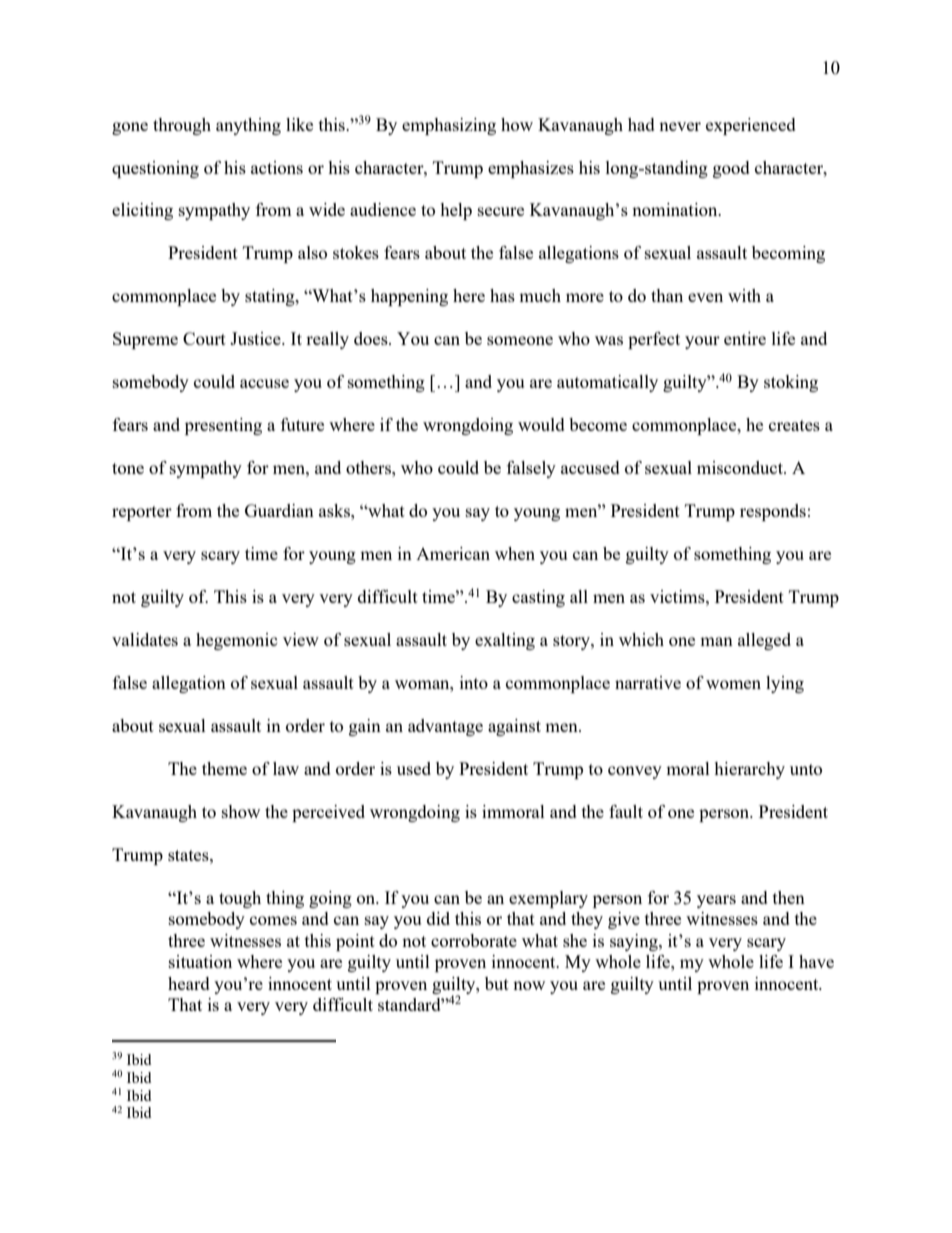 This page has width=952, height=1233. What do you see at coordinates (773, 512) in the page?
I see `responds` at bounding box center [773, 512].
